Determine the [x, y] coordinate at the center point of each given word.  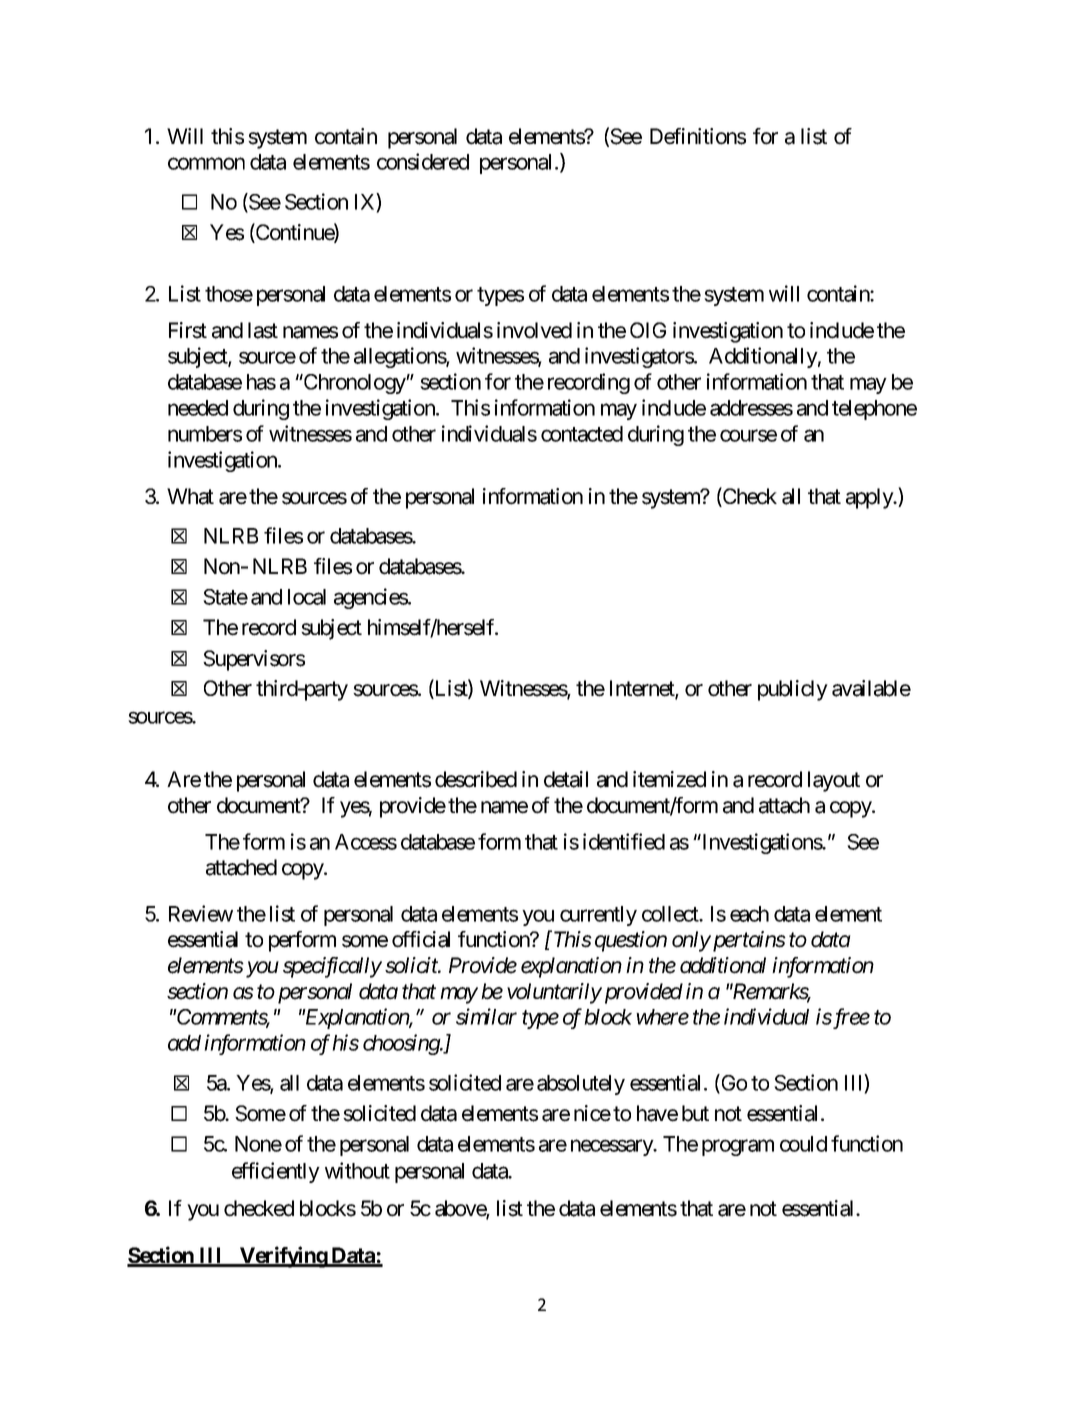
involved [534, 330]
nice [592, 1113]
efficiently [276, 1172]
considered [423, 161]
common [206, 164]
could [803, 1144]
